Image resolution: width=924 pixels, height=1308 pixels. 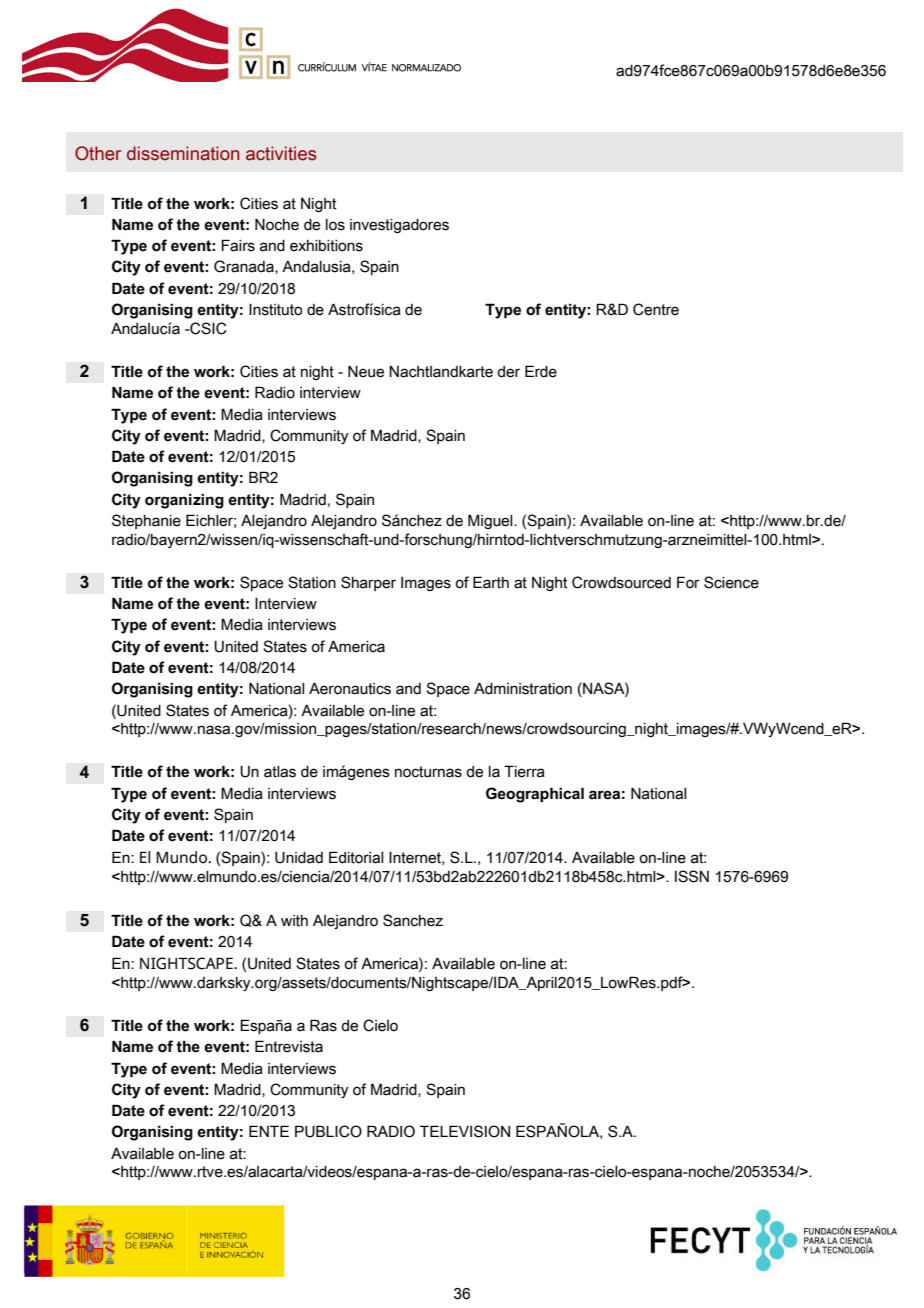 What do you see at coordinates (350, 689) in the document?
I see `Aeronautics` at bounding box center [350, 689].
